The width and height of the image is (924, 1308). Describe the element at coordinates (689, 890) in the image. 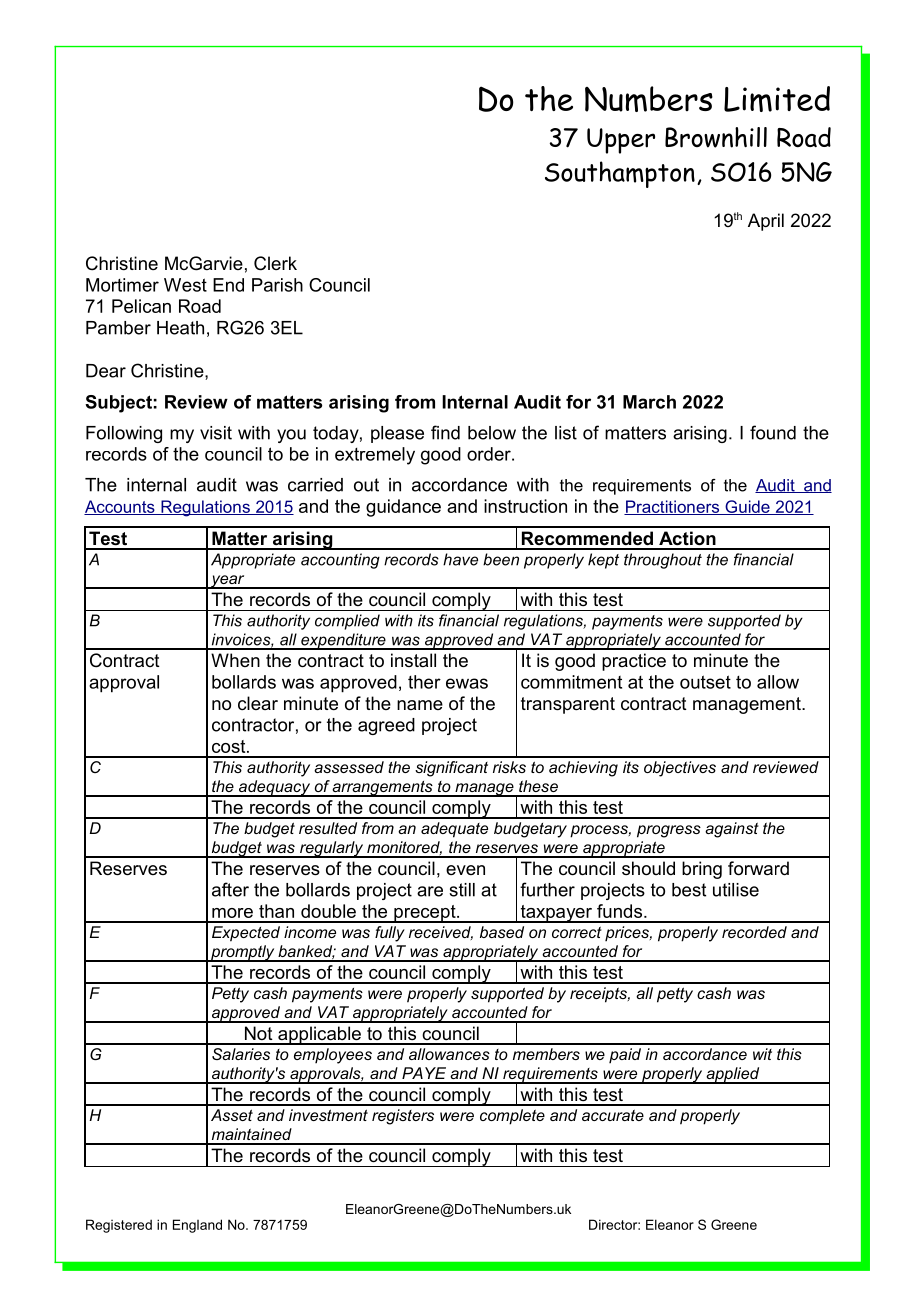

I see `best` at that location.
